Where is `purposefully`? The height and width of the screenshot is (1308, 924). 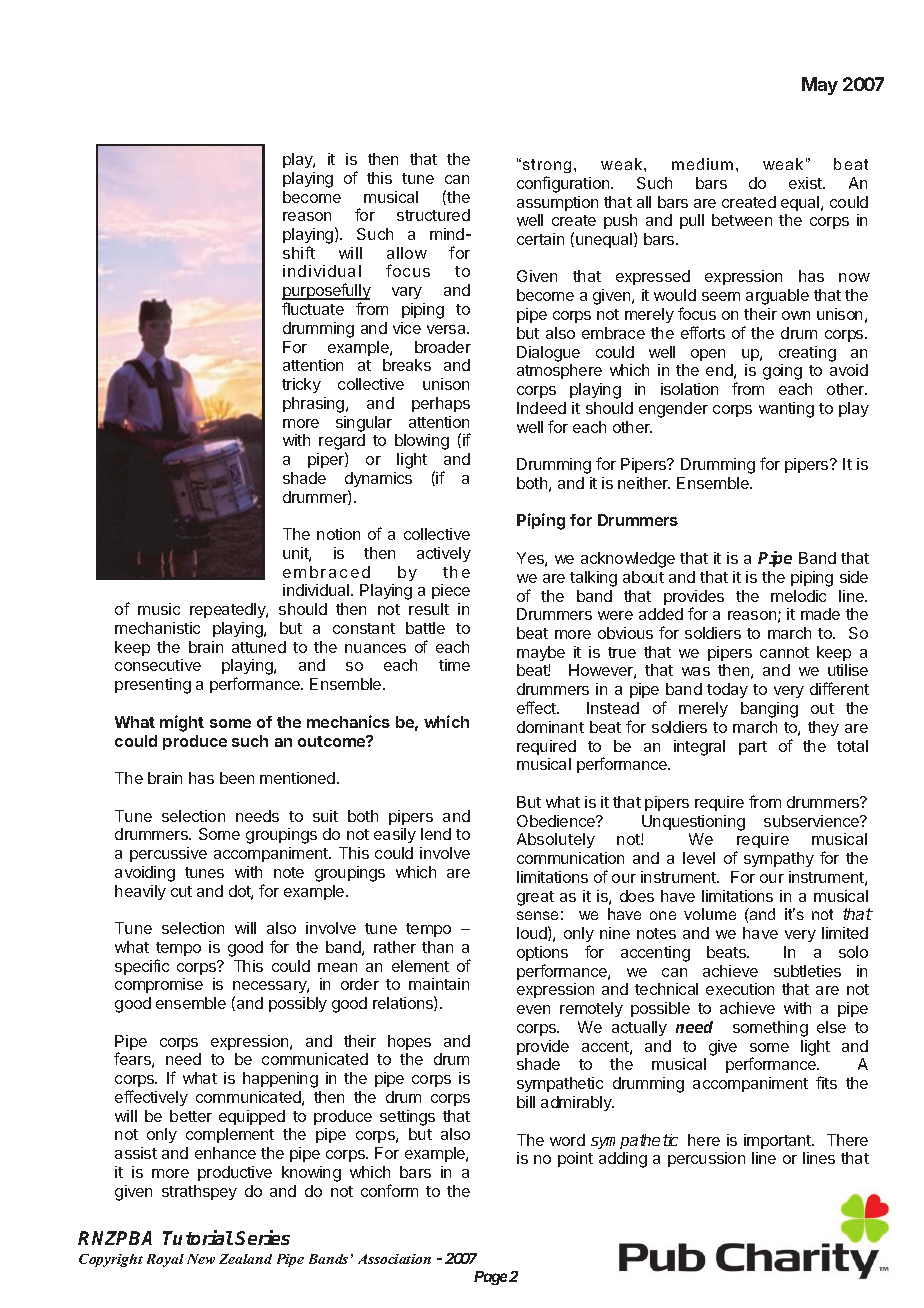
purposefully is located at coordinates (326, 293).
